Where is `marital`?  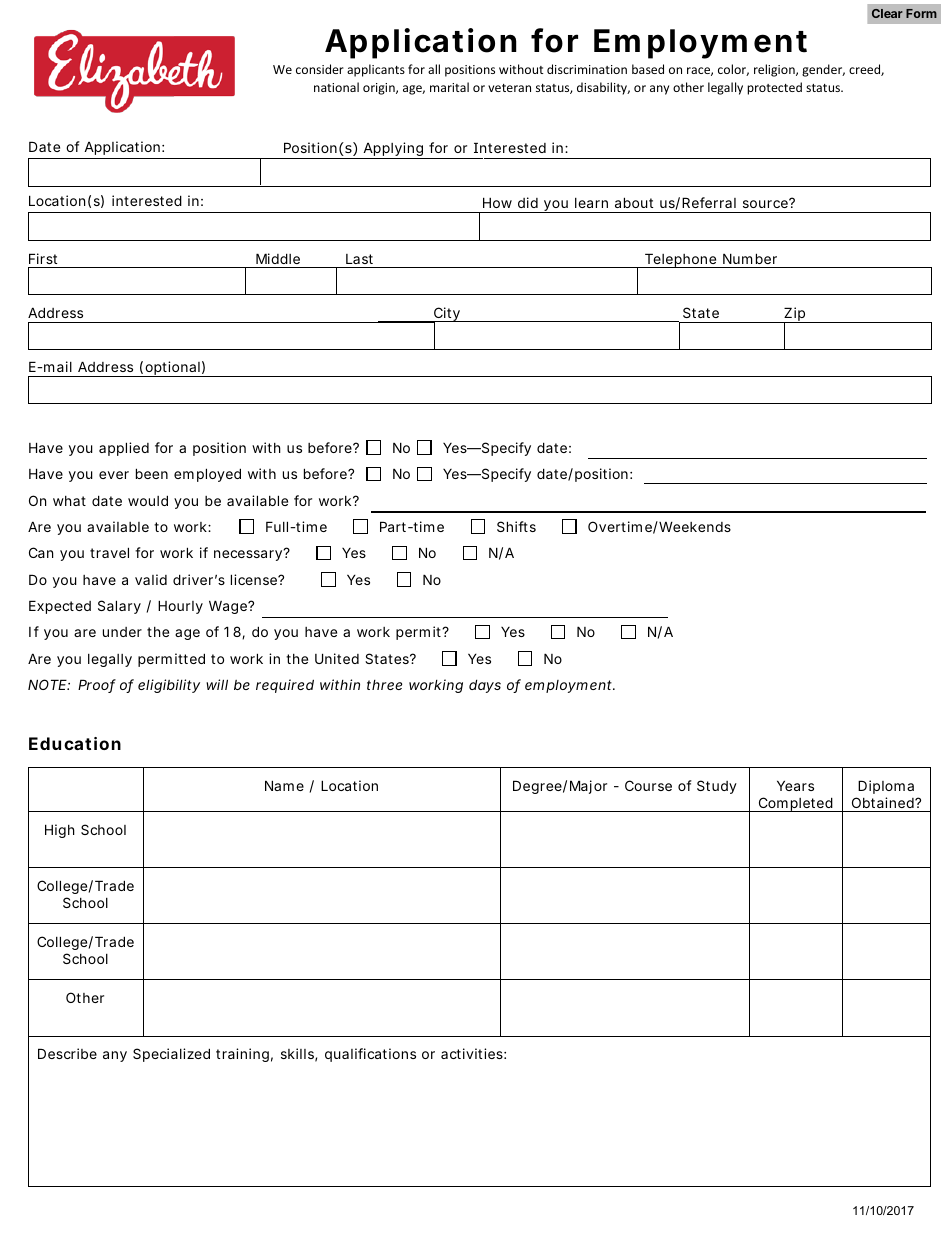 marital is located at coordinates (449, 87).
